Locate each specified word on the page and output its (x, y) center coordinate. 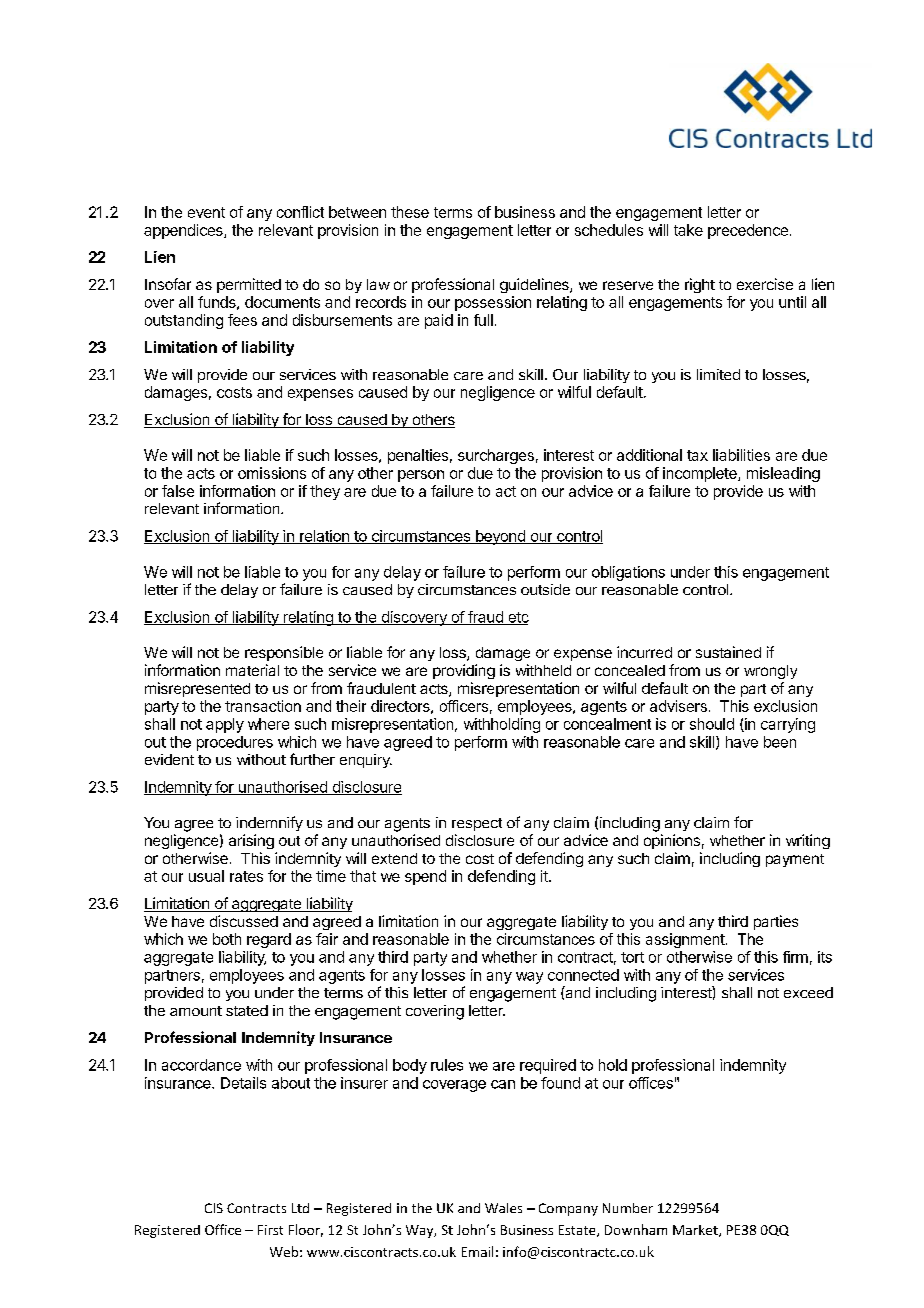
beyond (500, 537)
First (270, 1230)
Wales (503, 1208)
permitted (249, 285)
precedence (748, 231)
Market (696, 1231)
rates (246, 876)
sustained (728, 652)
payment (795, 860)
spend (425, 877)
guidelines (535, 285)
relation (324, 537)
